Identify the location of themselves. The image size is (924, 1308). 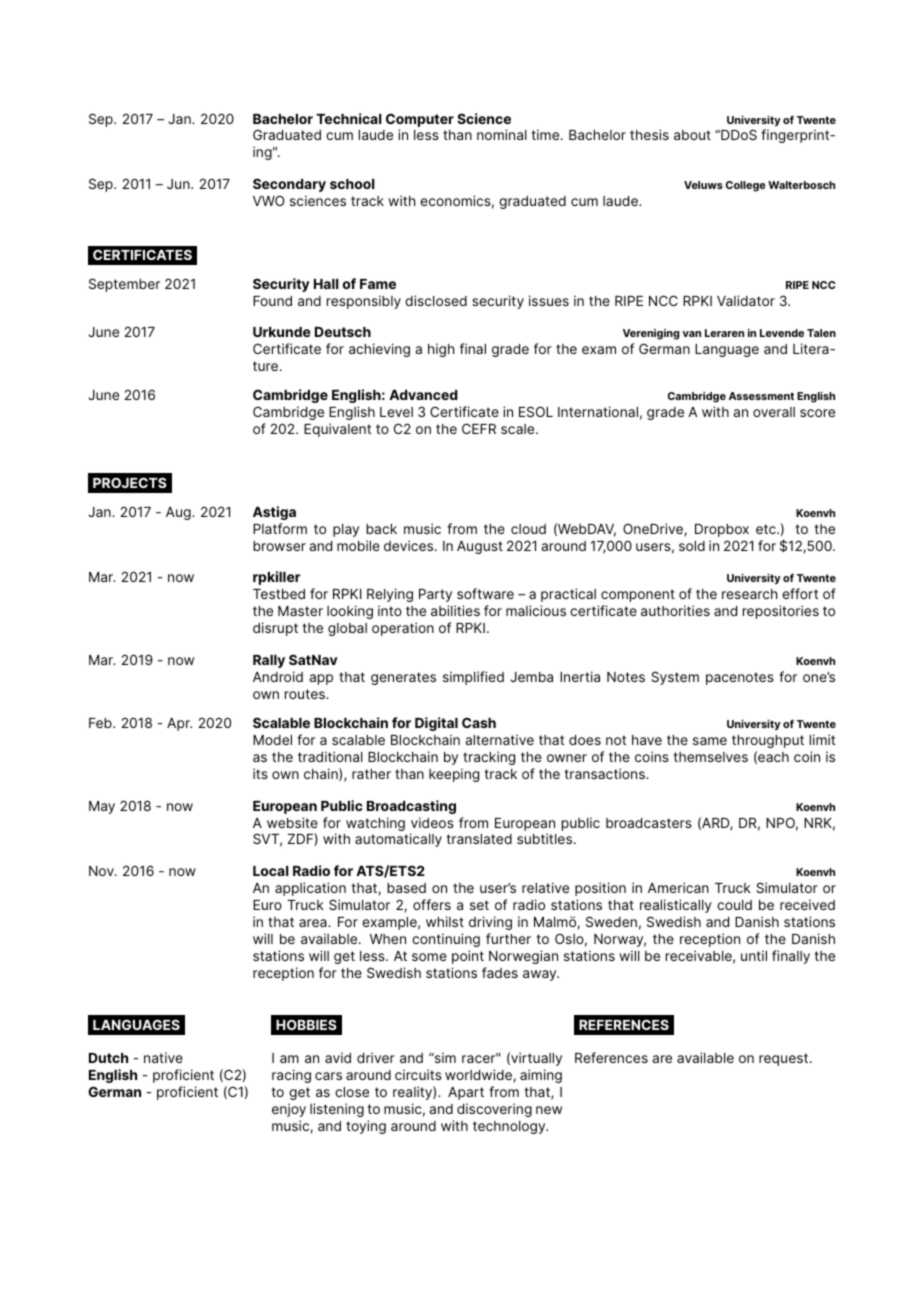
(711, 757).
